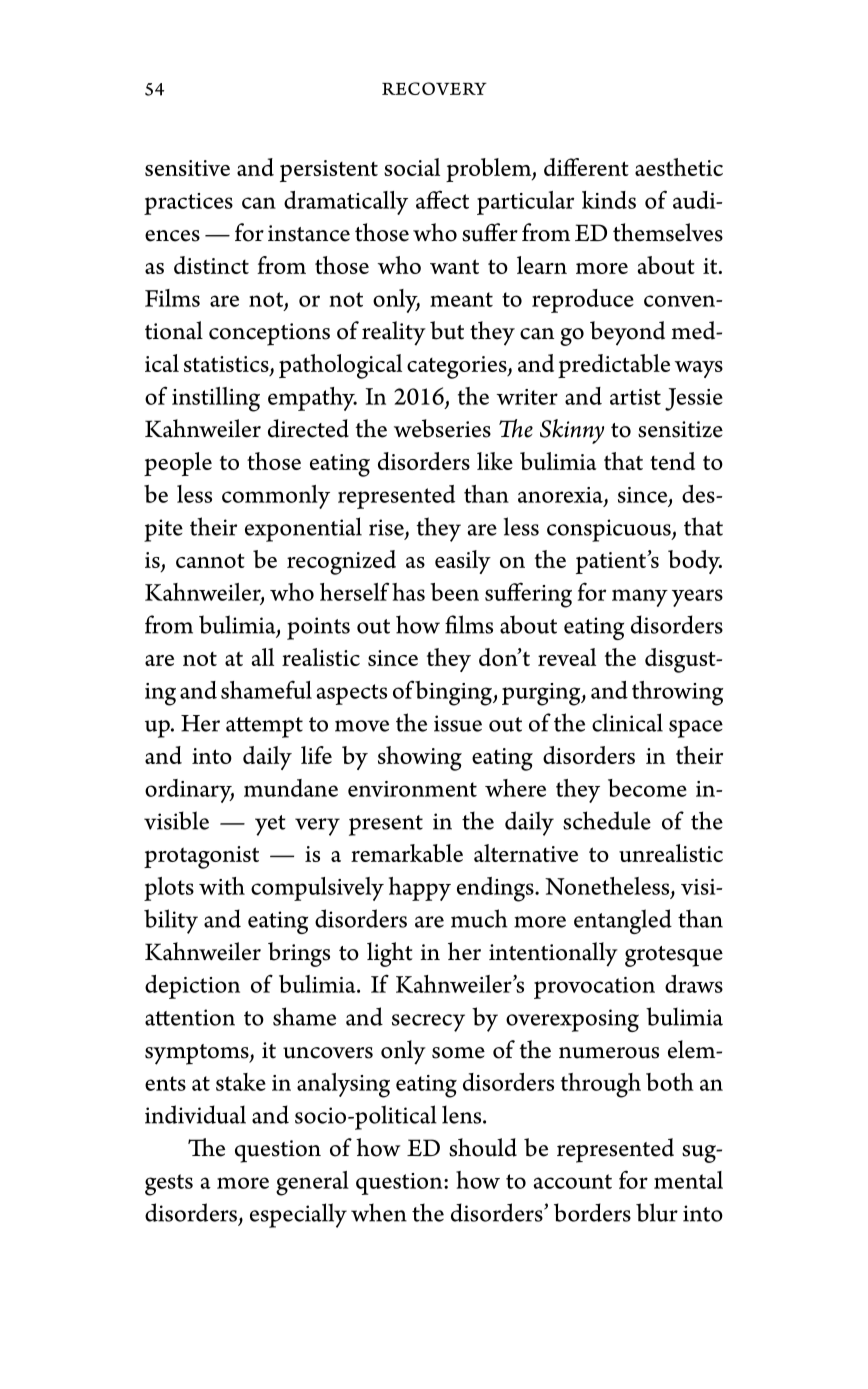 Image resolution: width=868 pixels, height=1389 pixels. What do you see at coordinates (455, 592) in the screenshot?
I see `been` at bounding box center [455, 592].
